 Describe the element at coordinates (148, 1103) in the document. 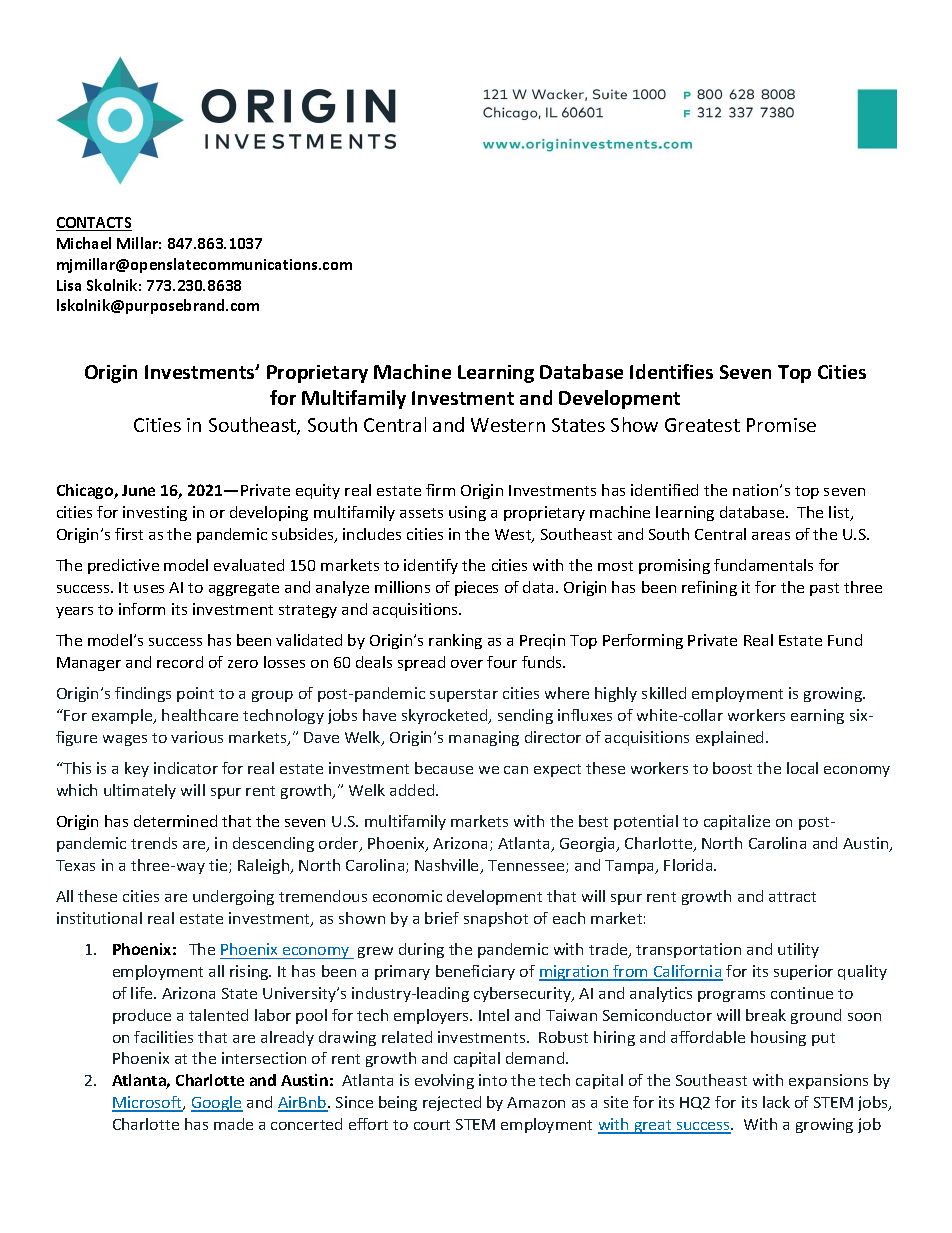

I see `Microsoft` at that location.
